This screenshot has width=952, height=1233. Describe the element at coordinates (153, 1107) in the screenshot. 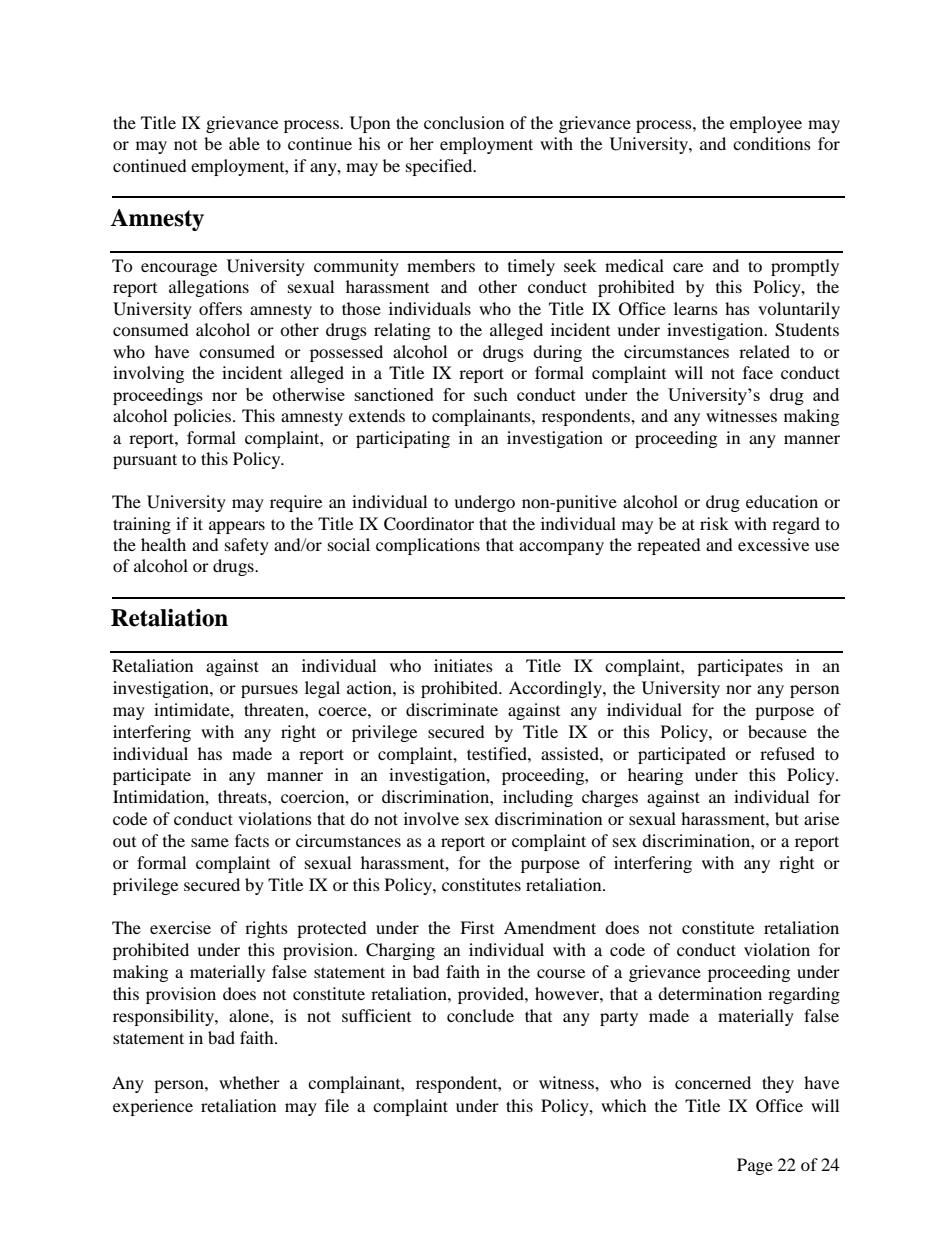

I see `experience` at that location.
